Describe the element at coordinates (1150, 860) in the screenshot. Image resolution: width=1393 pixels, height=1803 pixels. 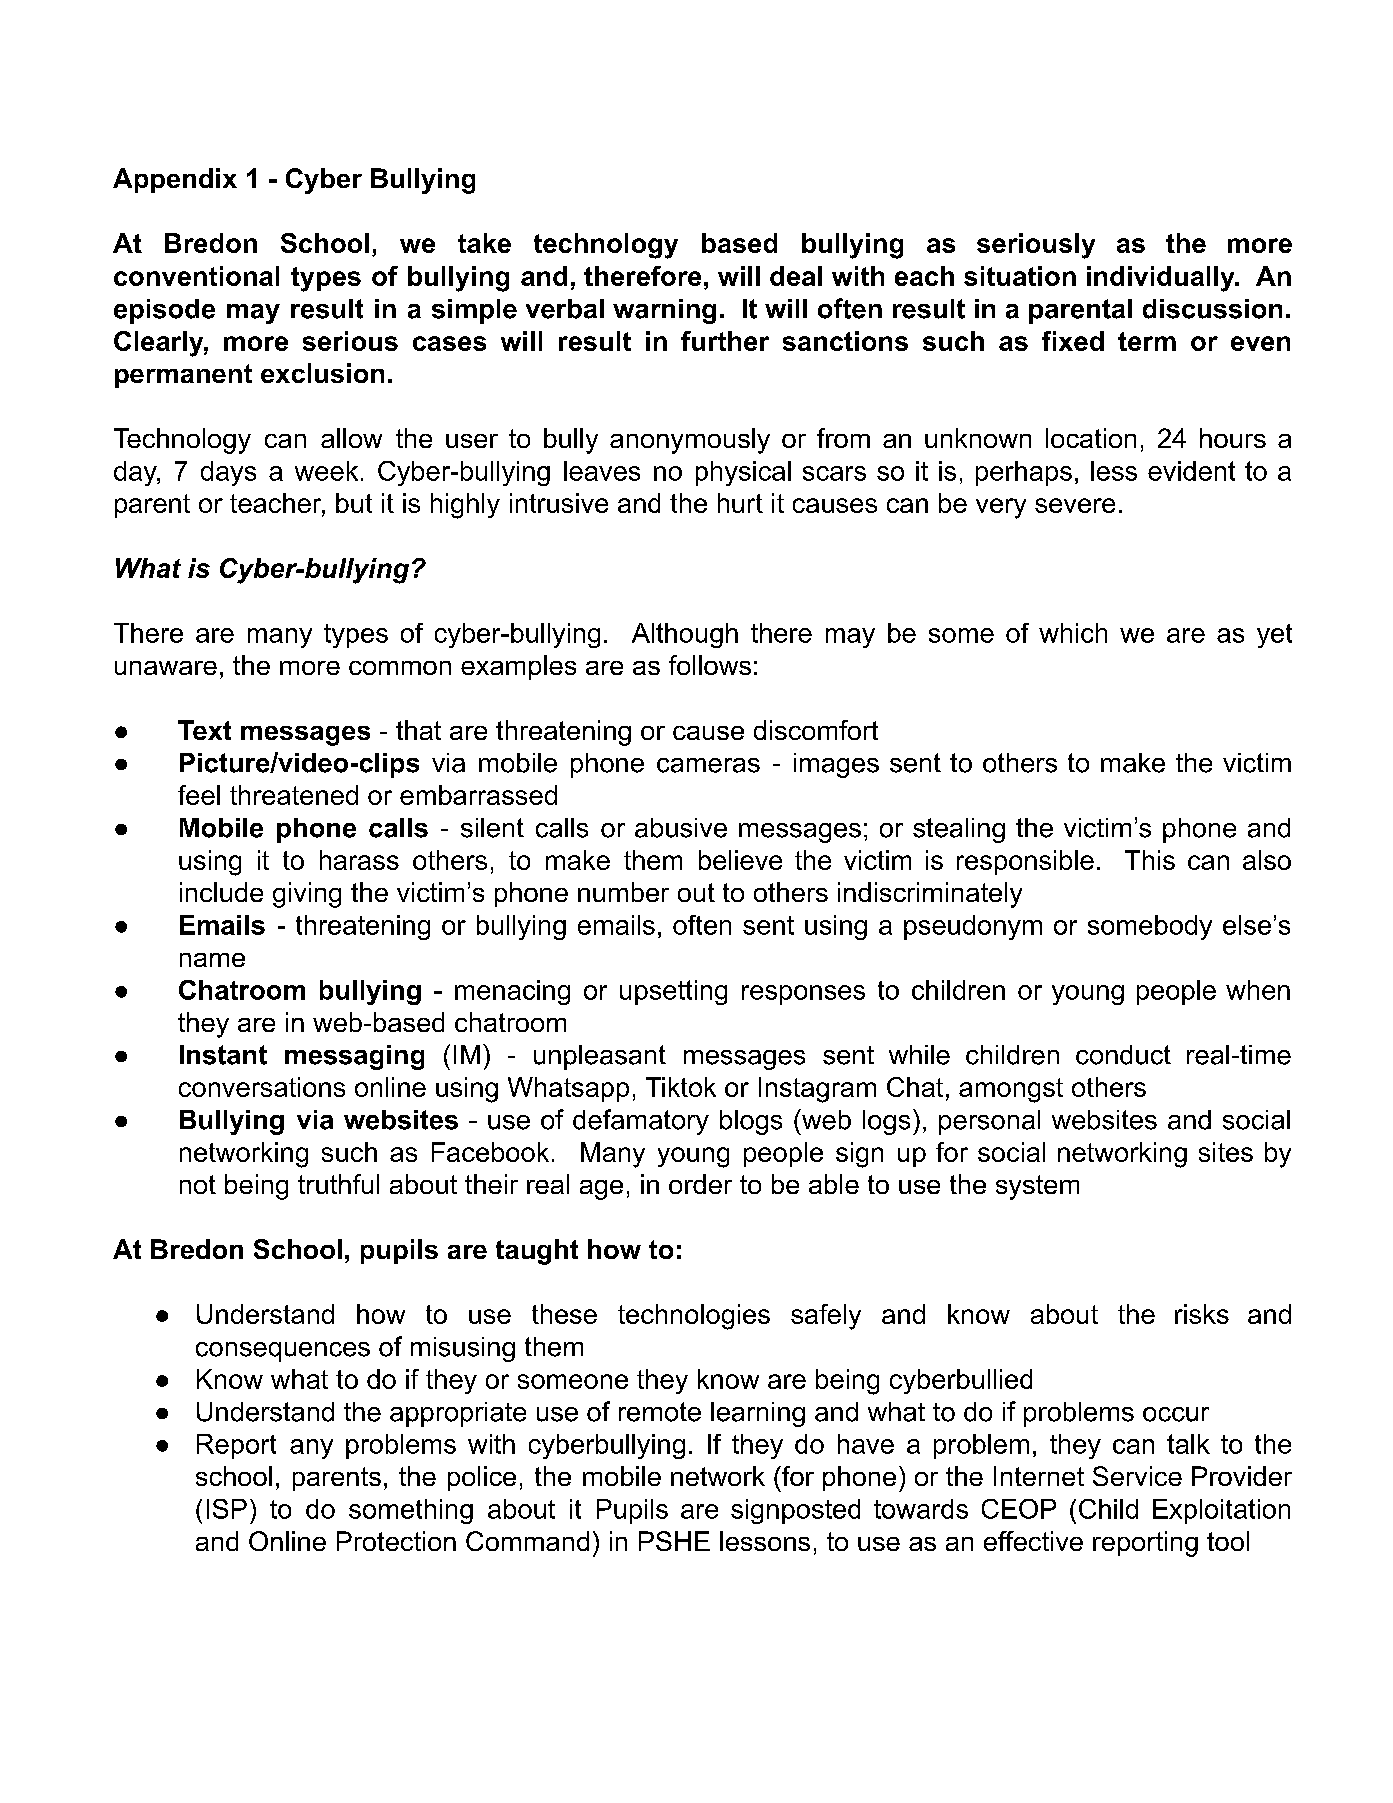
I see `This` at that location.
